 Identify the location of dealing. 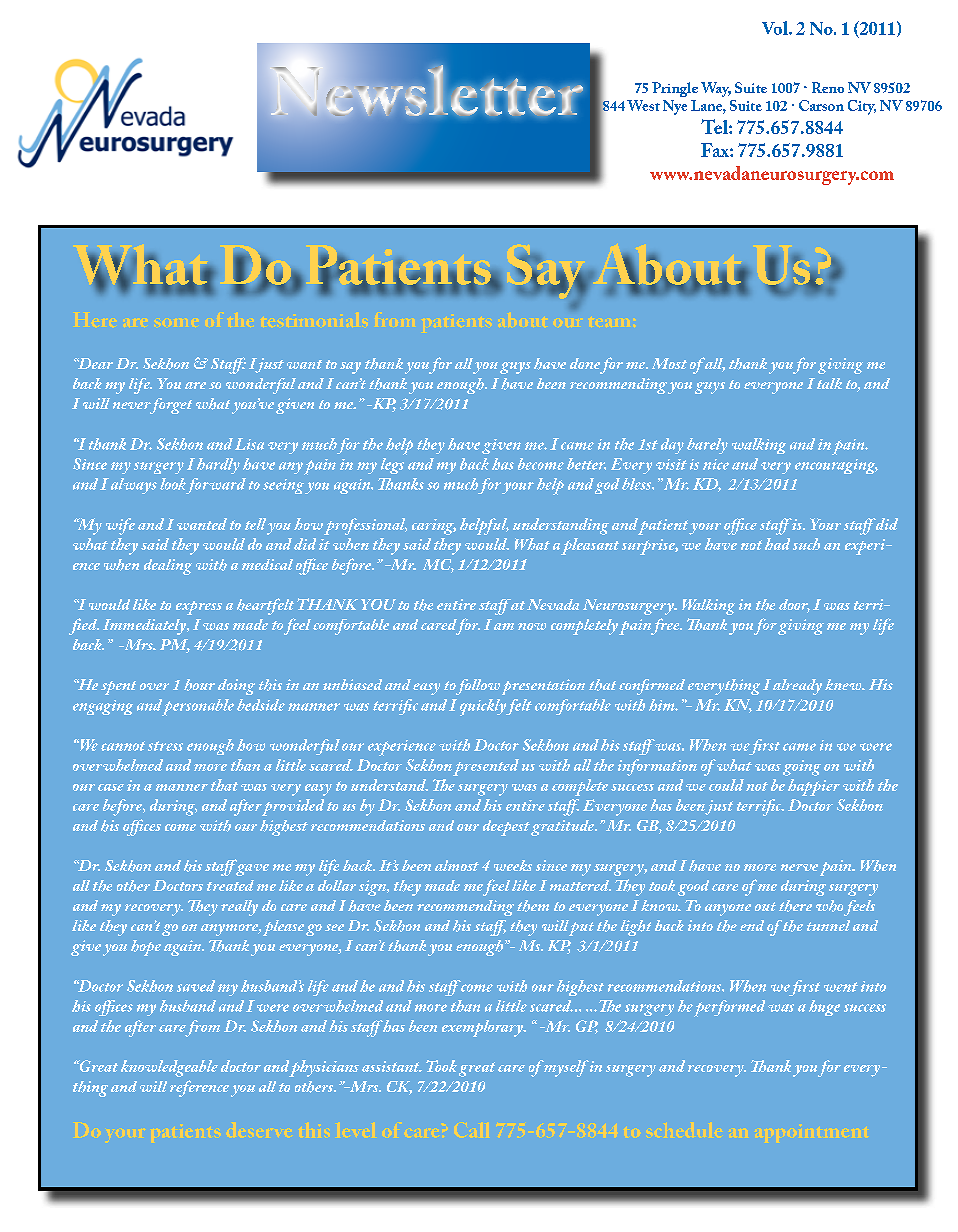
(168, 567).
